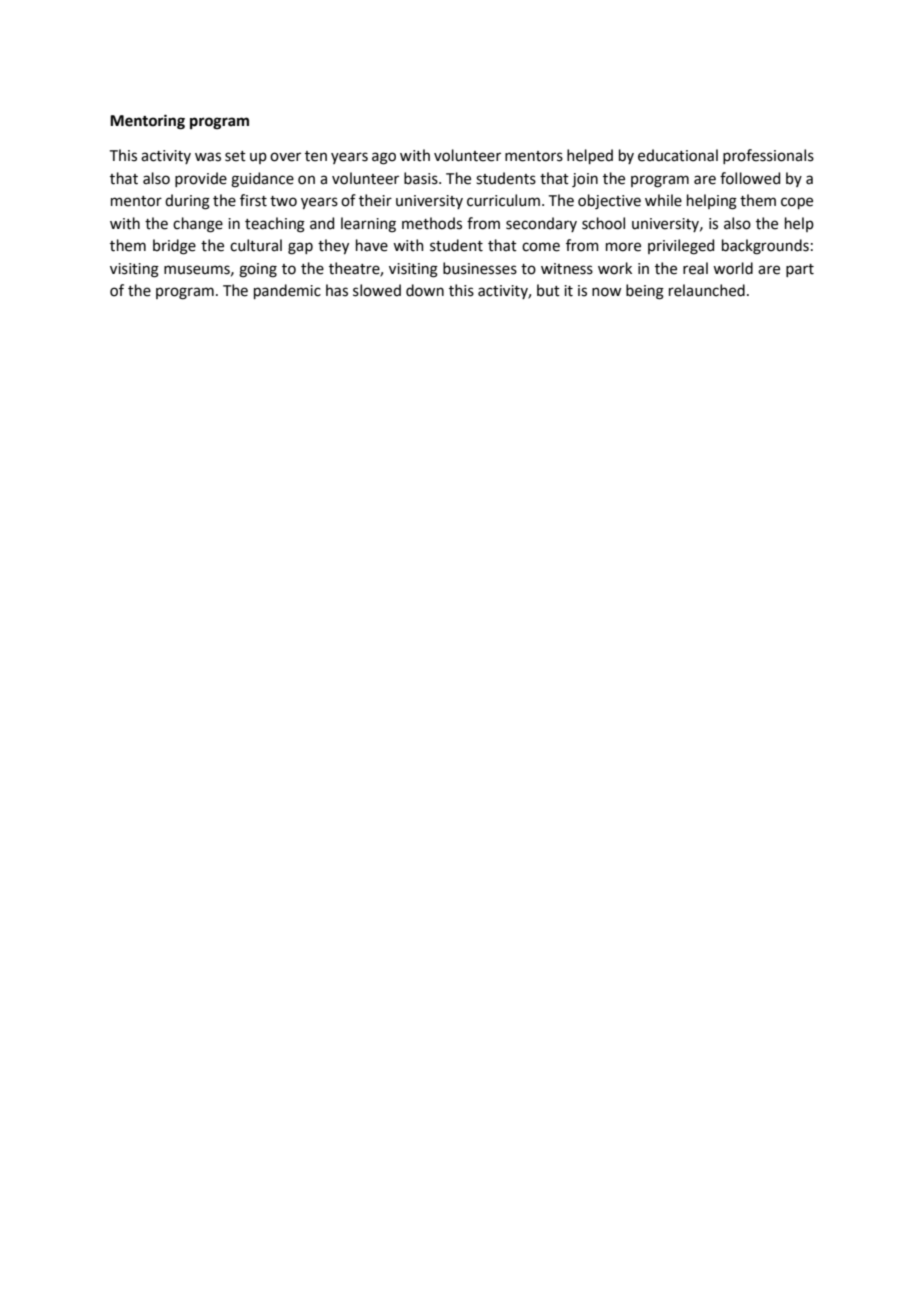 The image size is (924, 1308). Describe the element at coordinates (287, 291) in the screenshot. I see `pandemic` at that location.
